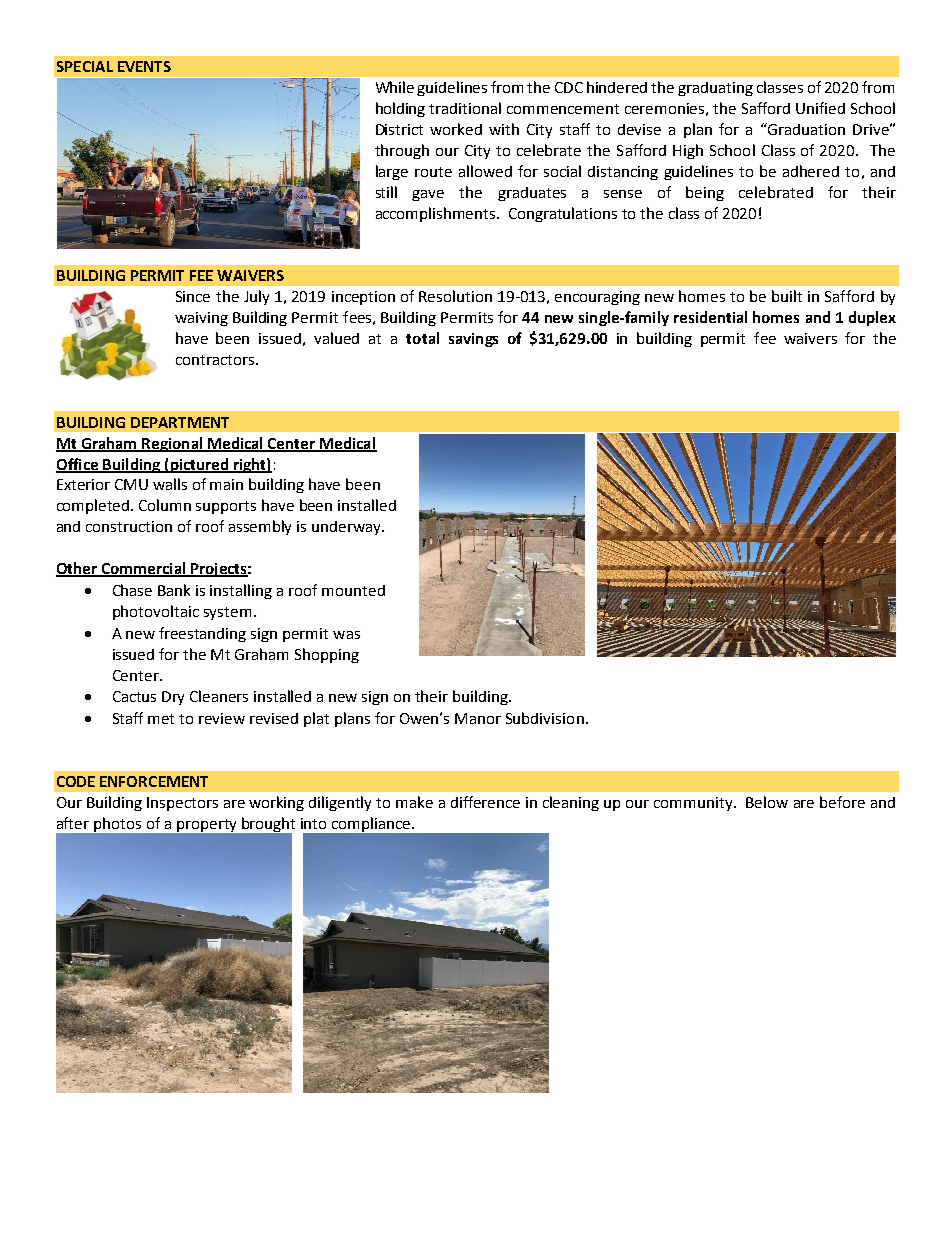  Describe the element at coordinates (347, 528) in the image. I see `underway` at that location.
